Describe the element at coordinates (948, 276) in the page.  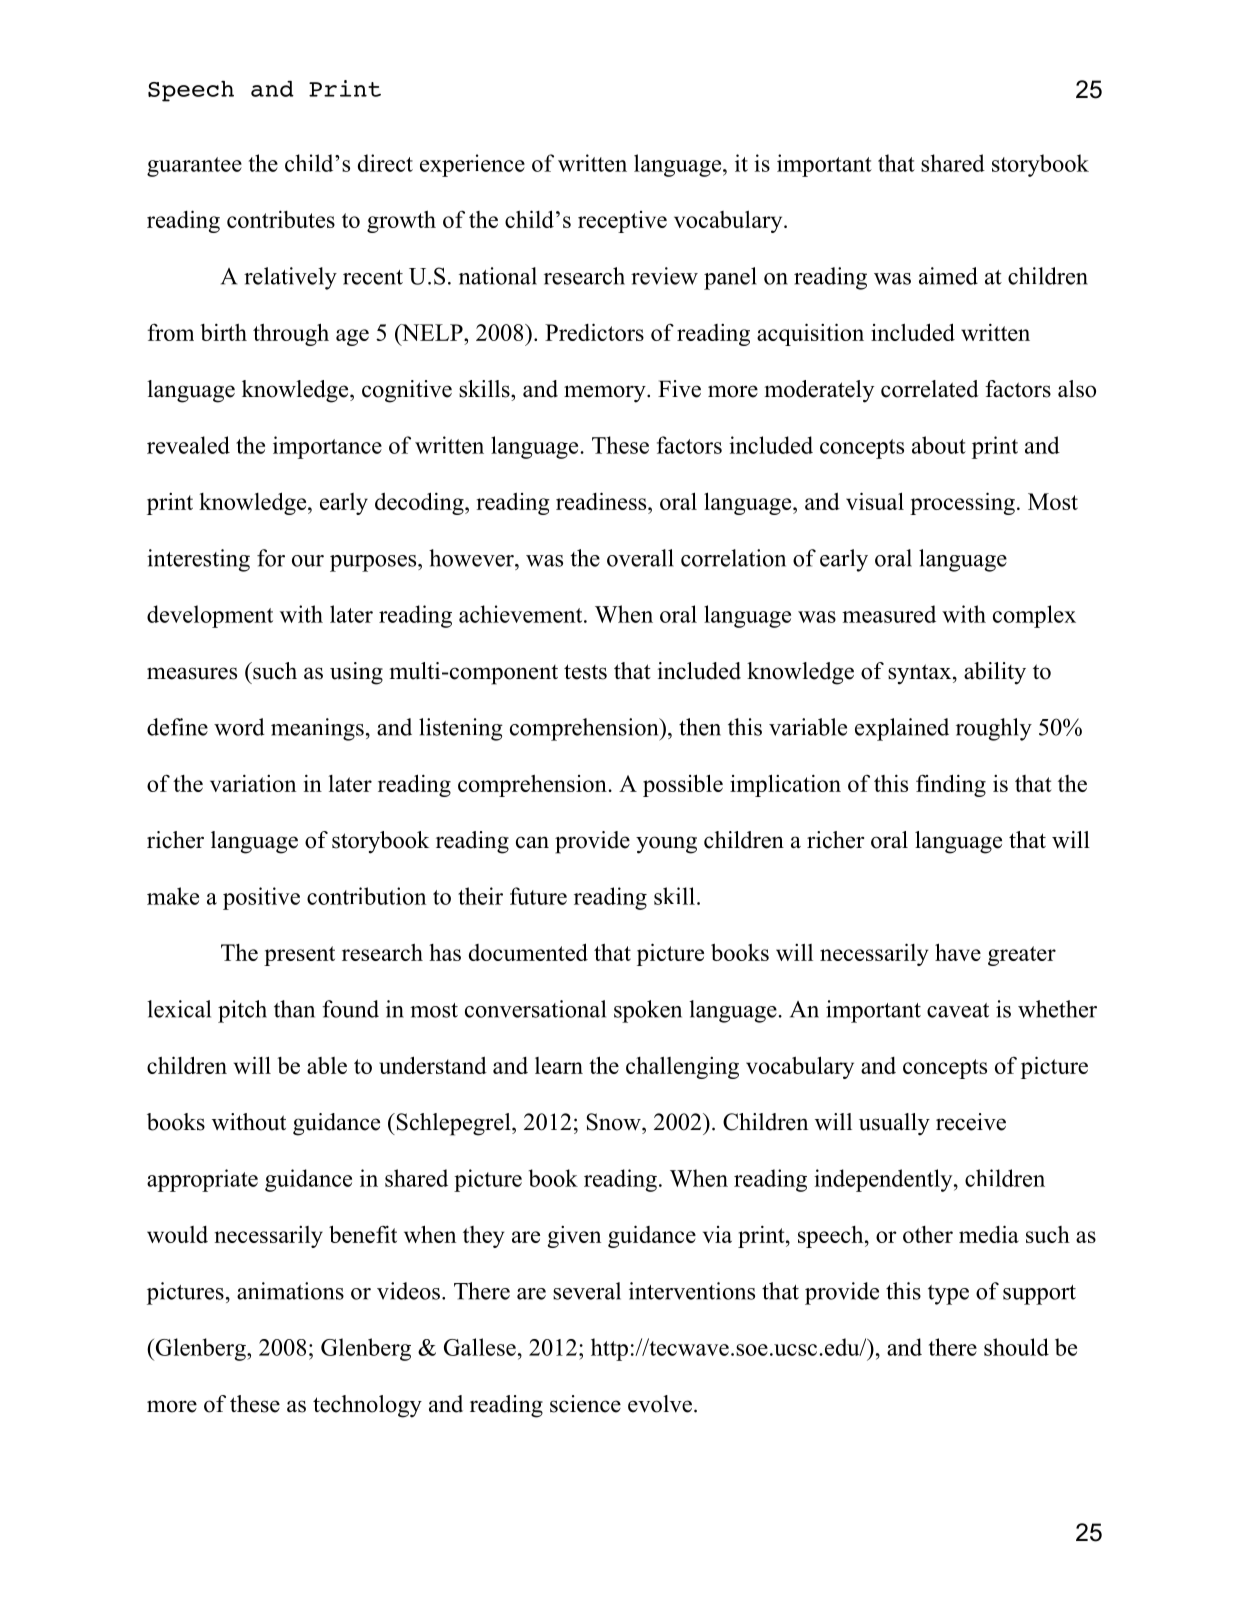
I see `aimed` at that location.
